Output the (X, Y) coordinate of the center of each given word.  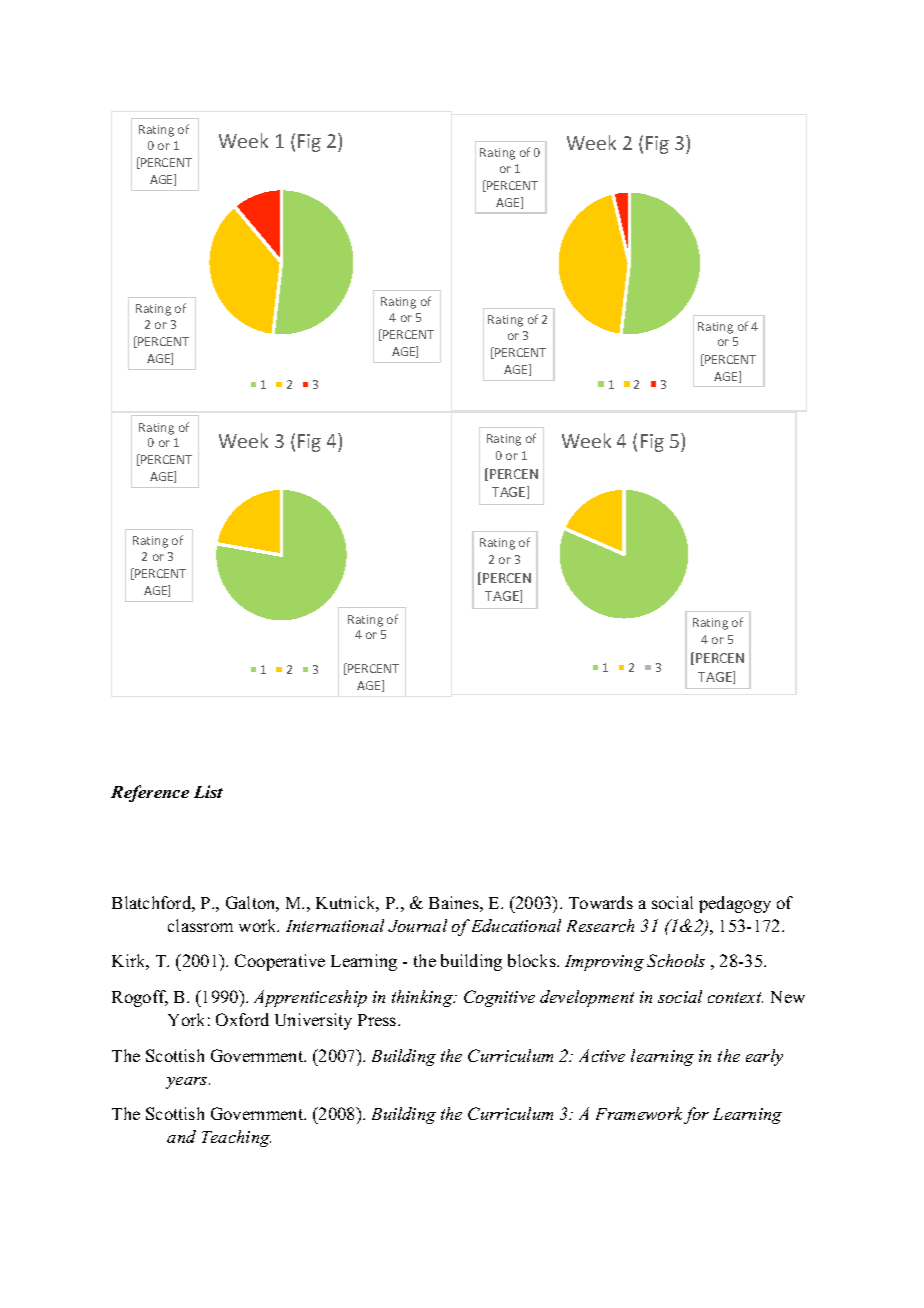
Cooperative (280, 962)
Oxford (242, 1019)
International (335, 925)
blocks (533, 960)
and (181, 1136)
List (208, 791)
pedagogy (735, 904)
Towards (601, 902)
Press (378, 1020)
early (764, 1057)
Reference (150, 793)
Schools (676, 960)
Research (600, 925)
